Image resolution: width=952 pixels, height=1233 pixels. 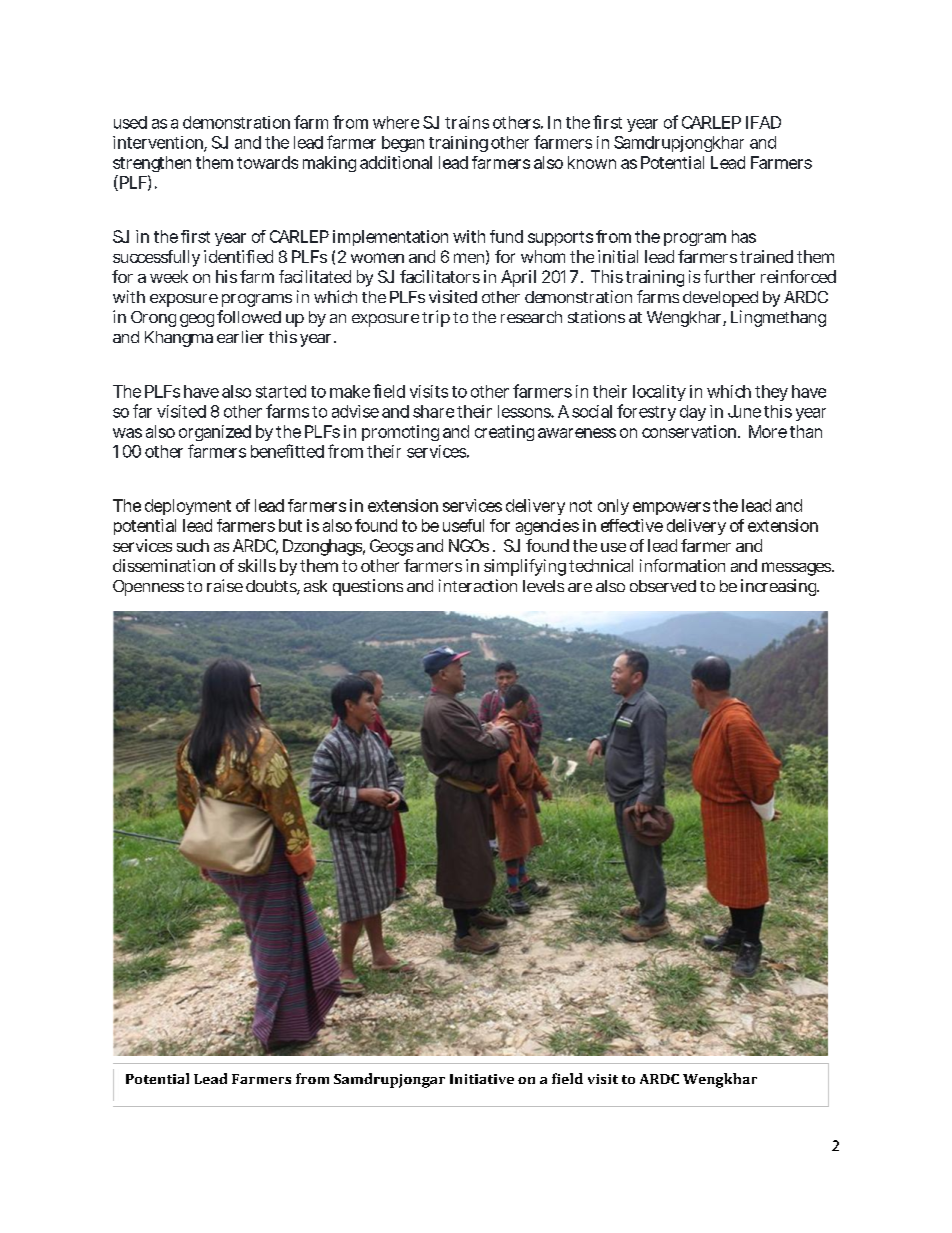 What do you see at coordinates (663, 586) in the screenshot?
I see `observed` at bounding box center [663, 586].
